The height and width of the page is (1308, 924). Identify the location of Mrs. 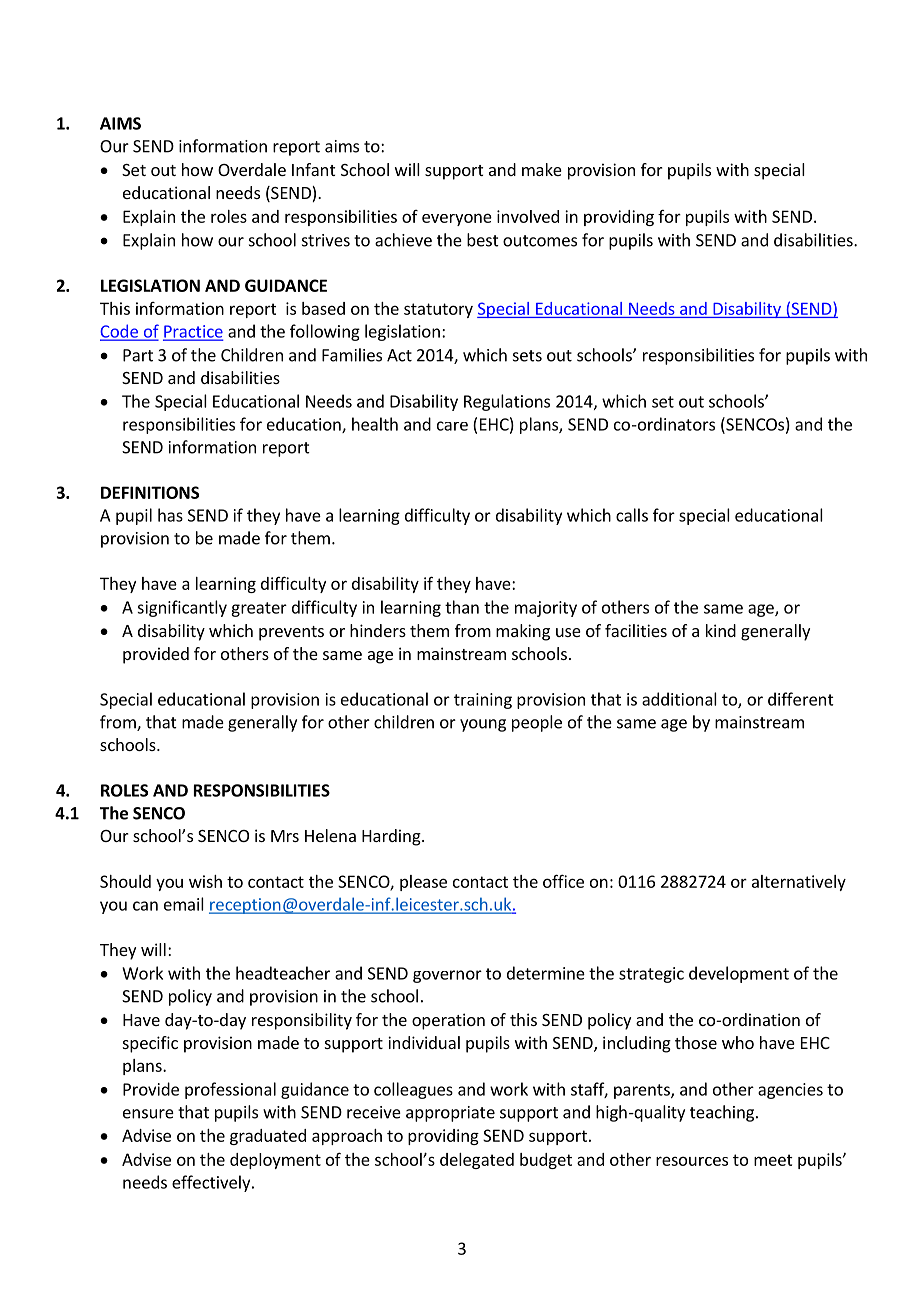
(285, 836).
